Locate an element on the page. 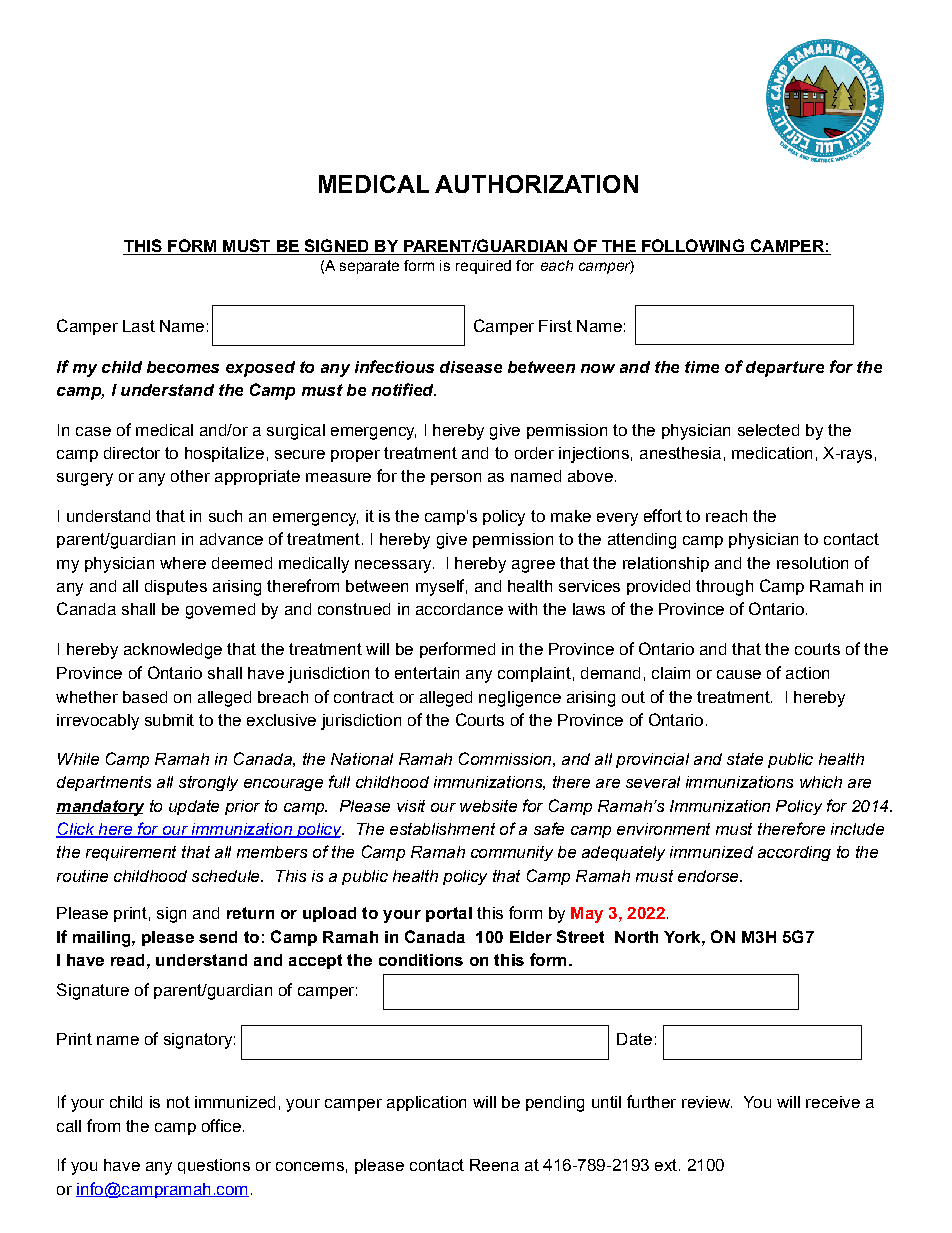  endorse is located at coordinates (709, 876).
